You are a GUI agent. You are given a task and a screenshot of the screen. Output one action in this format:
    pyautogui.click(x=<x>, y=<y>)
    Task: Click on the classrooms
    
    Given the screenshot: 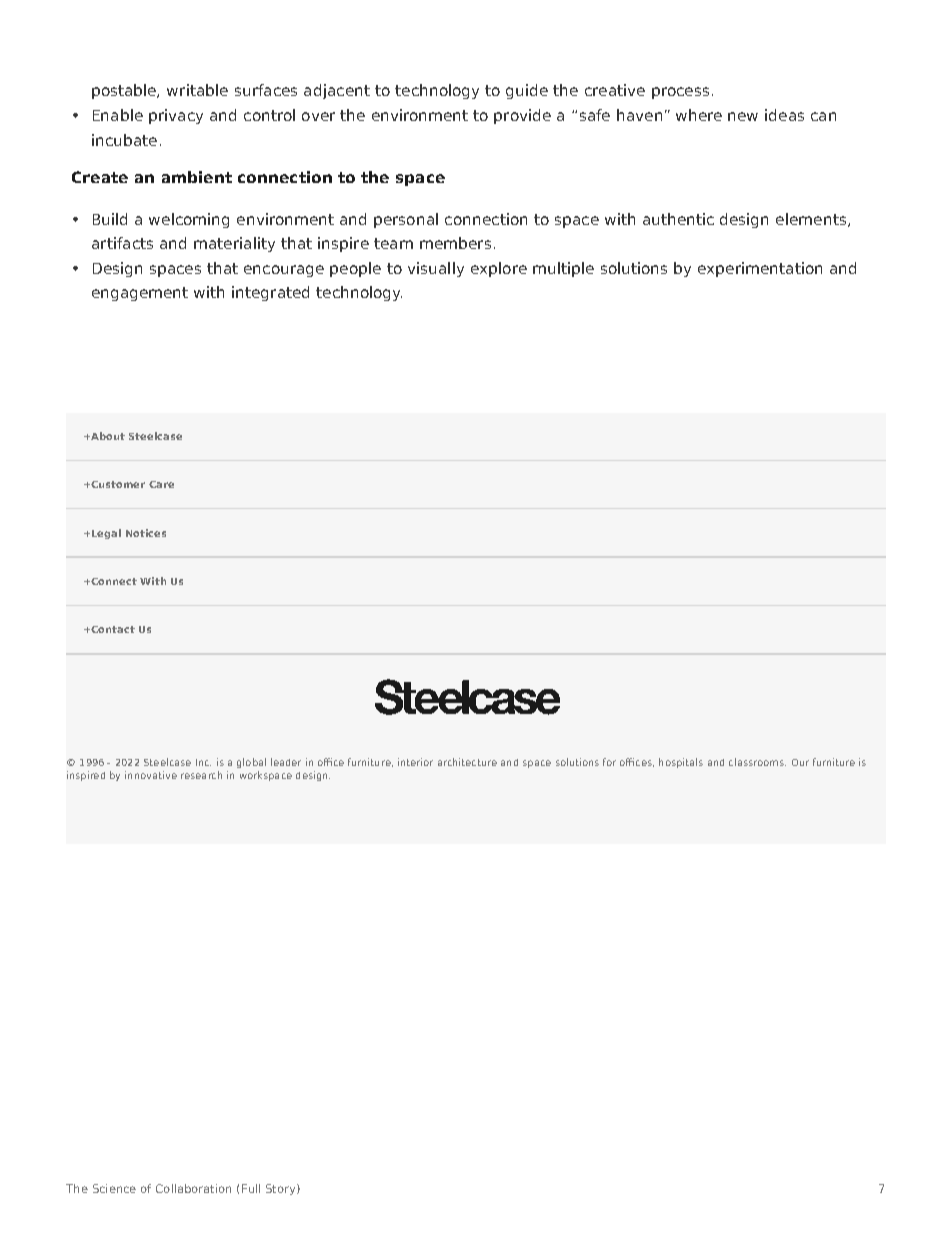 What is the action you would take?
    pyautogui.click(x=757, y=762)
